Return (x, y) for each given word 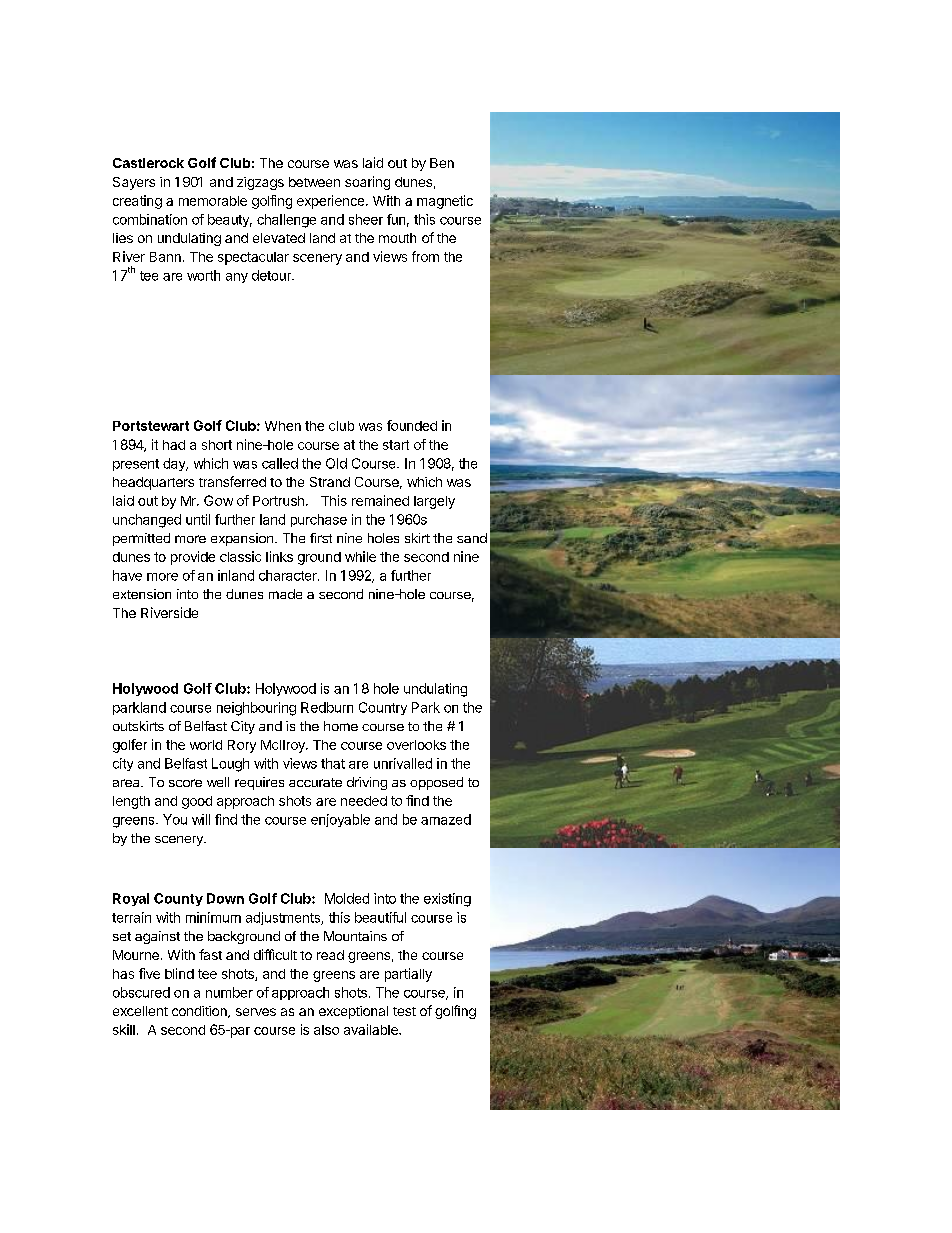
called (280, 463)
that (333, 763)
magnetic (445, 202)
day (175, 464)
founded (412, 425)
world (206, 745)
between (314, 182)
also (326, 1030)
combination (150, 219)
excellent (140, 1011)
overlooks (416, 745)
